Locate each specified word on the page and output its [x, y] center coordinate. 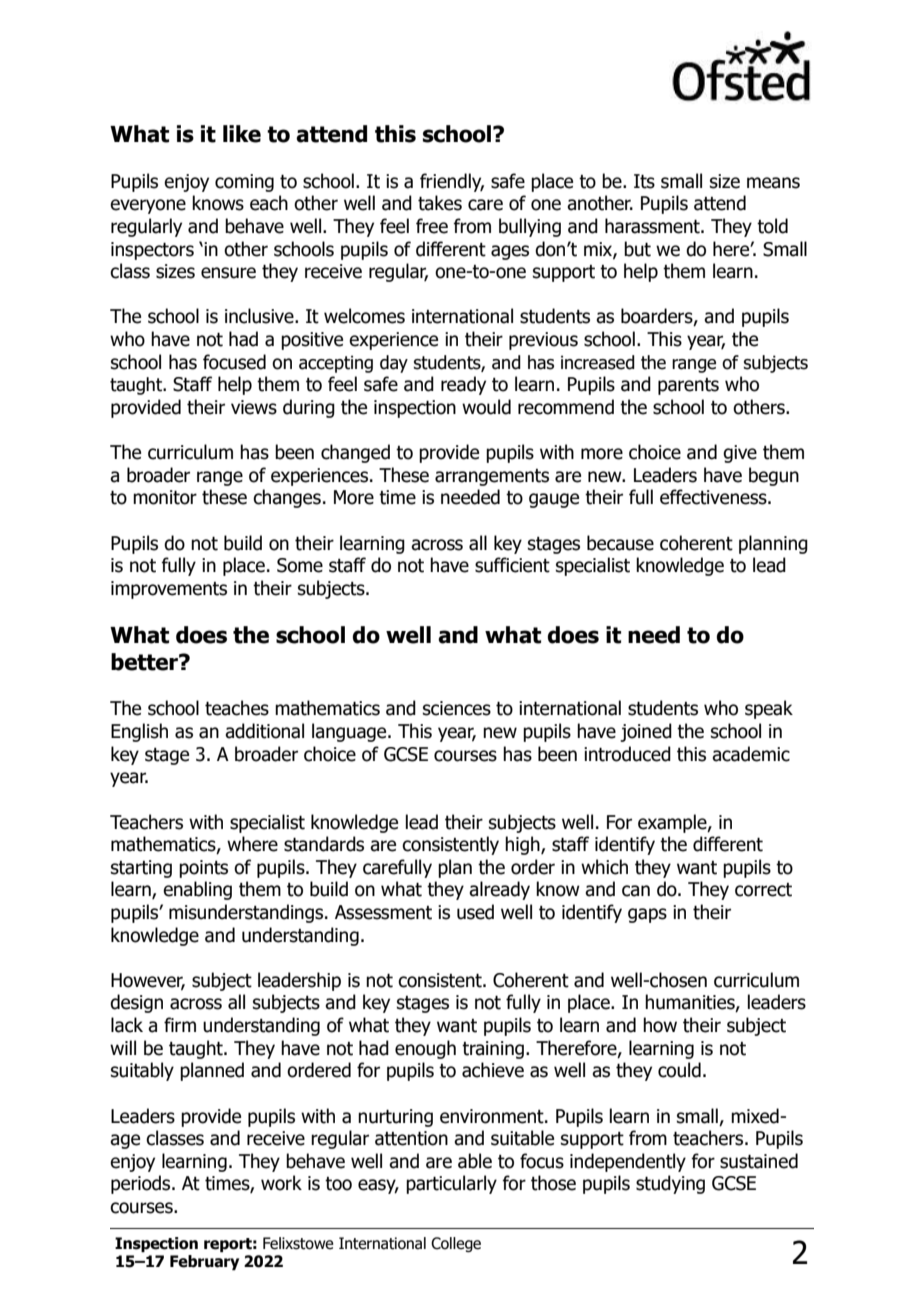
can [636, 891]
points [203, 869]
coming [244, 183]
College [456, 1244]
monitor [165, 497]
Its [644, 181]
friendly [452, 182]
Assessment [383, 912]
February [204, 1262]
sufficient [512, 565]
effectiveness [714, 497]
